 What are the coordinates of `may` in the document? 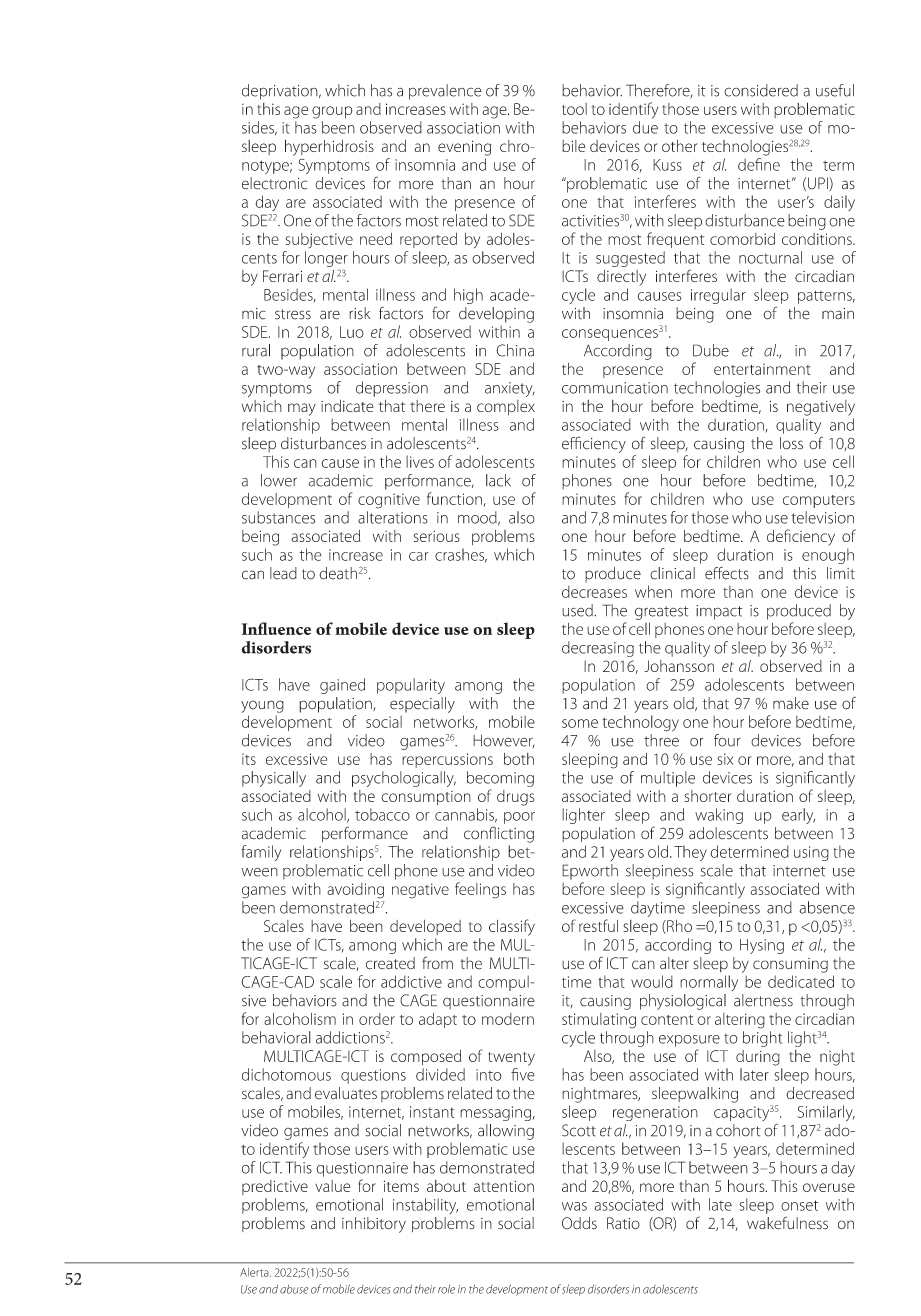 It's located at (302, 409).
